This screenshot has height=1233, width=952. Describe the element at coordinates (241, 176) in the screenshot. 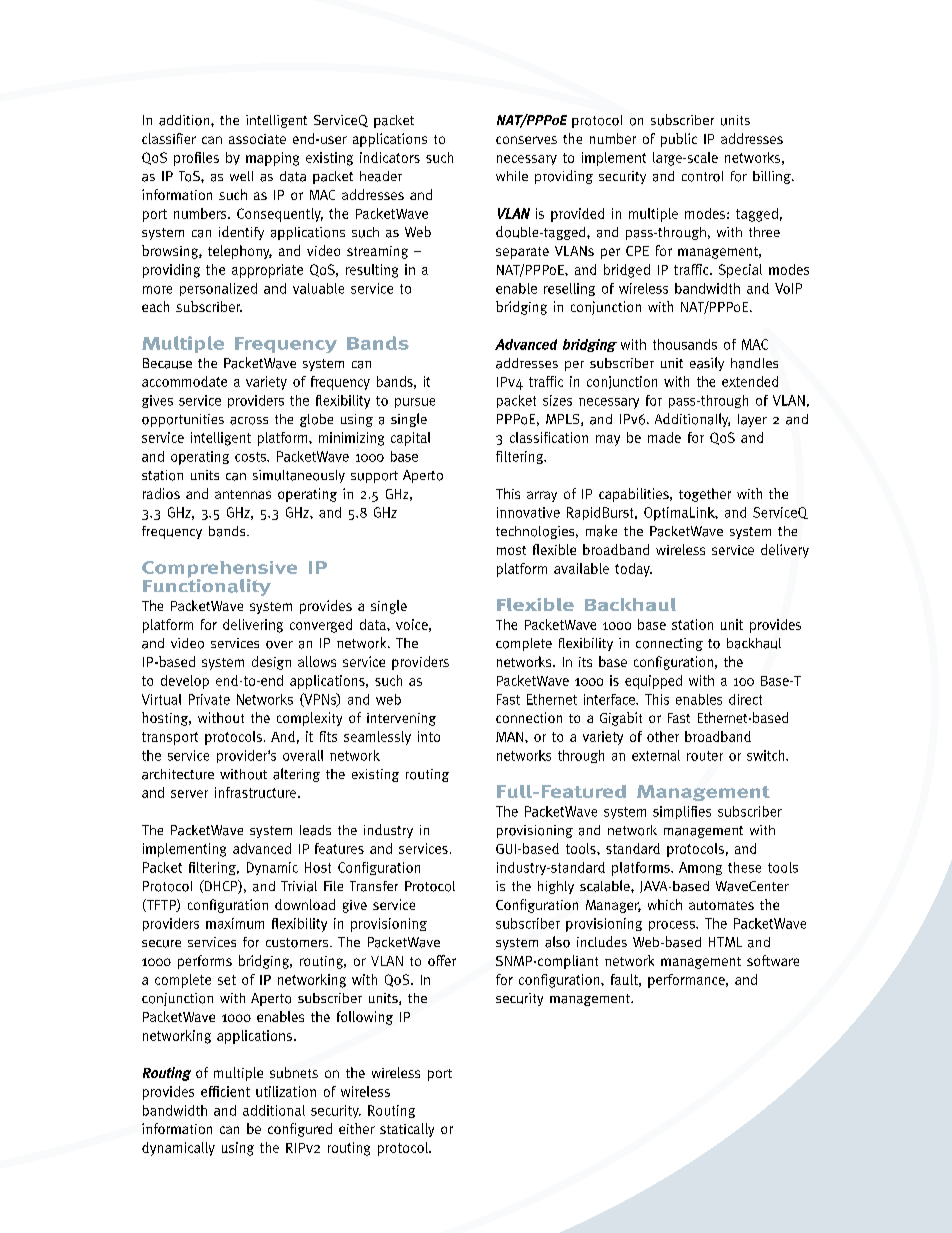

I see `well` at that location.
